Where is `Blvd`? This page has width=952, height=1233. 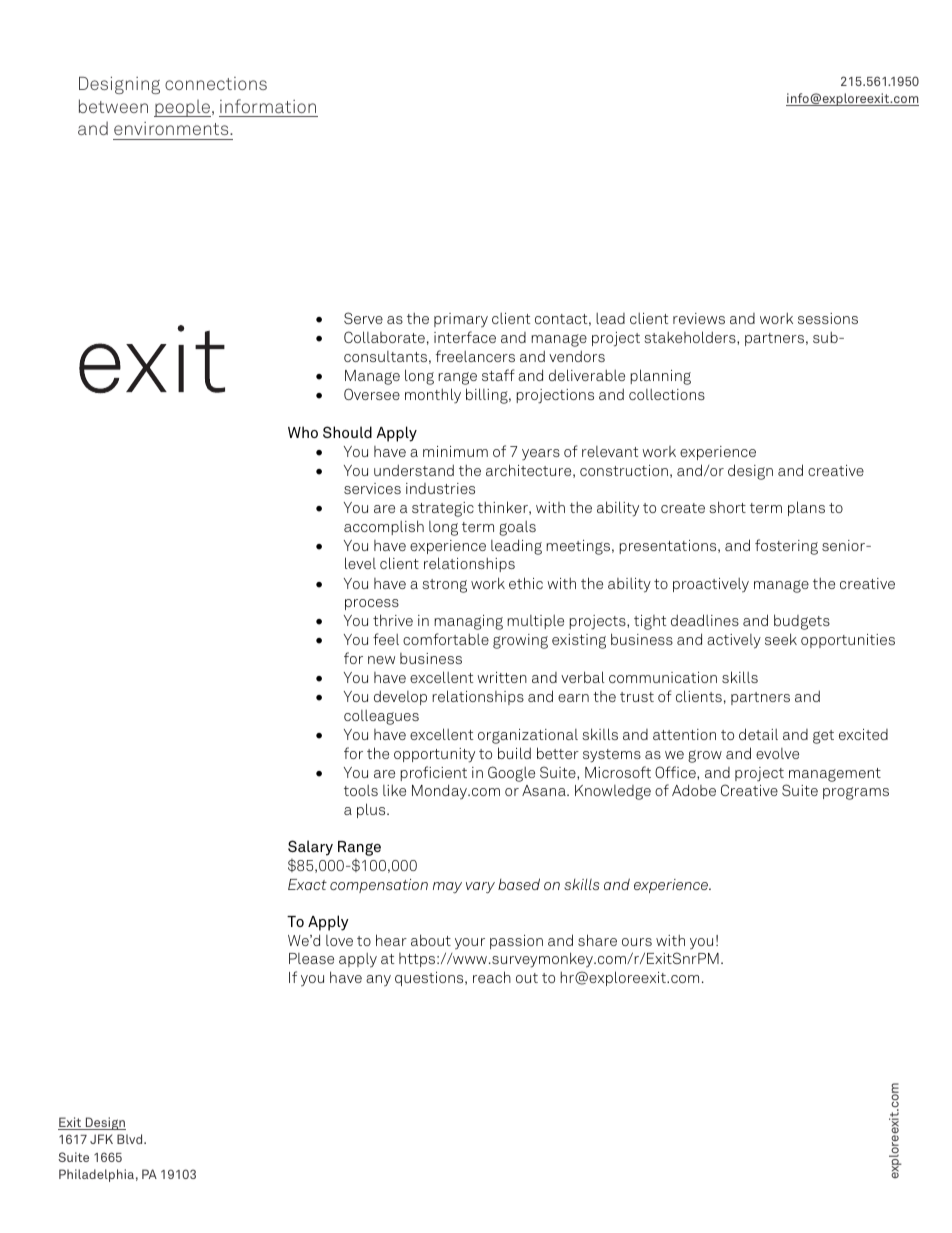 Blvd is located at coordinates (131, 1139).
